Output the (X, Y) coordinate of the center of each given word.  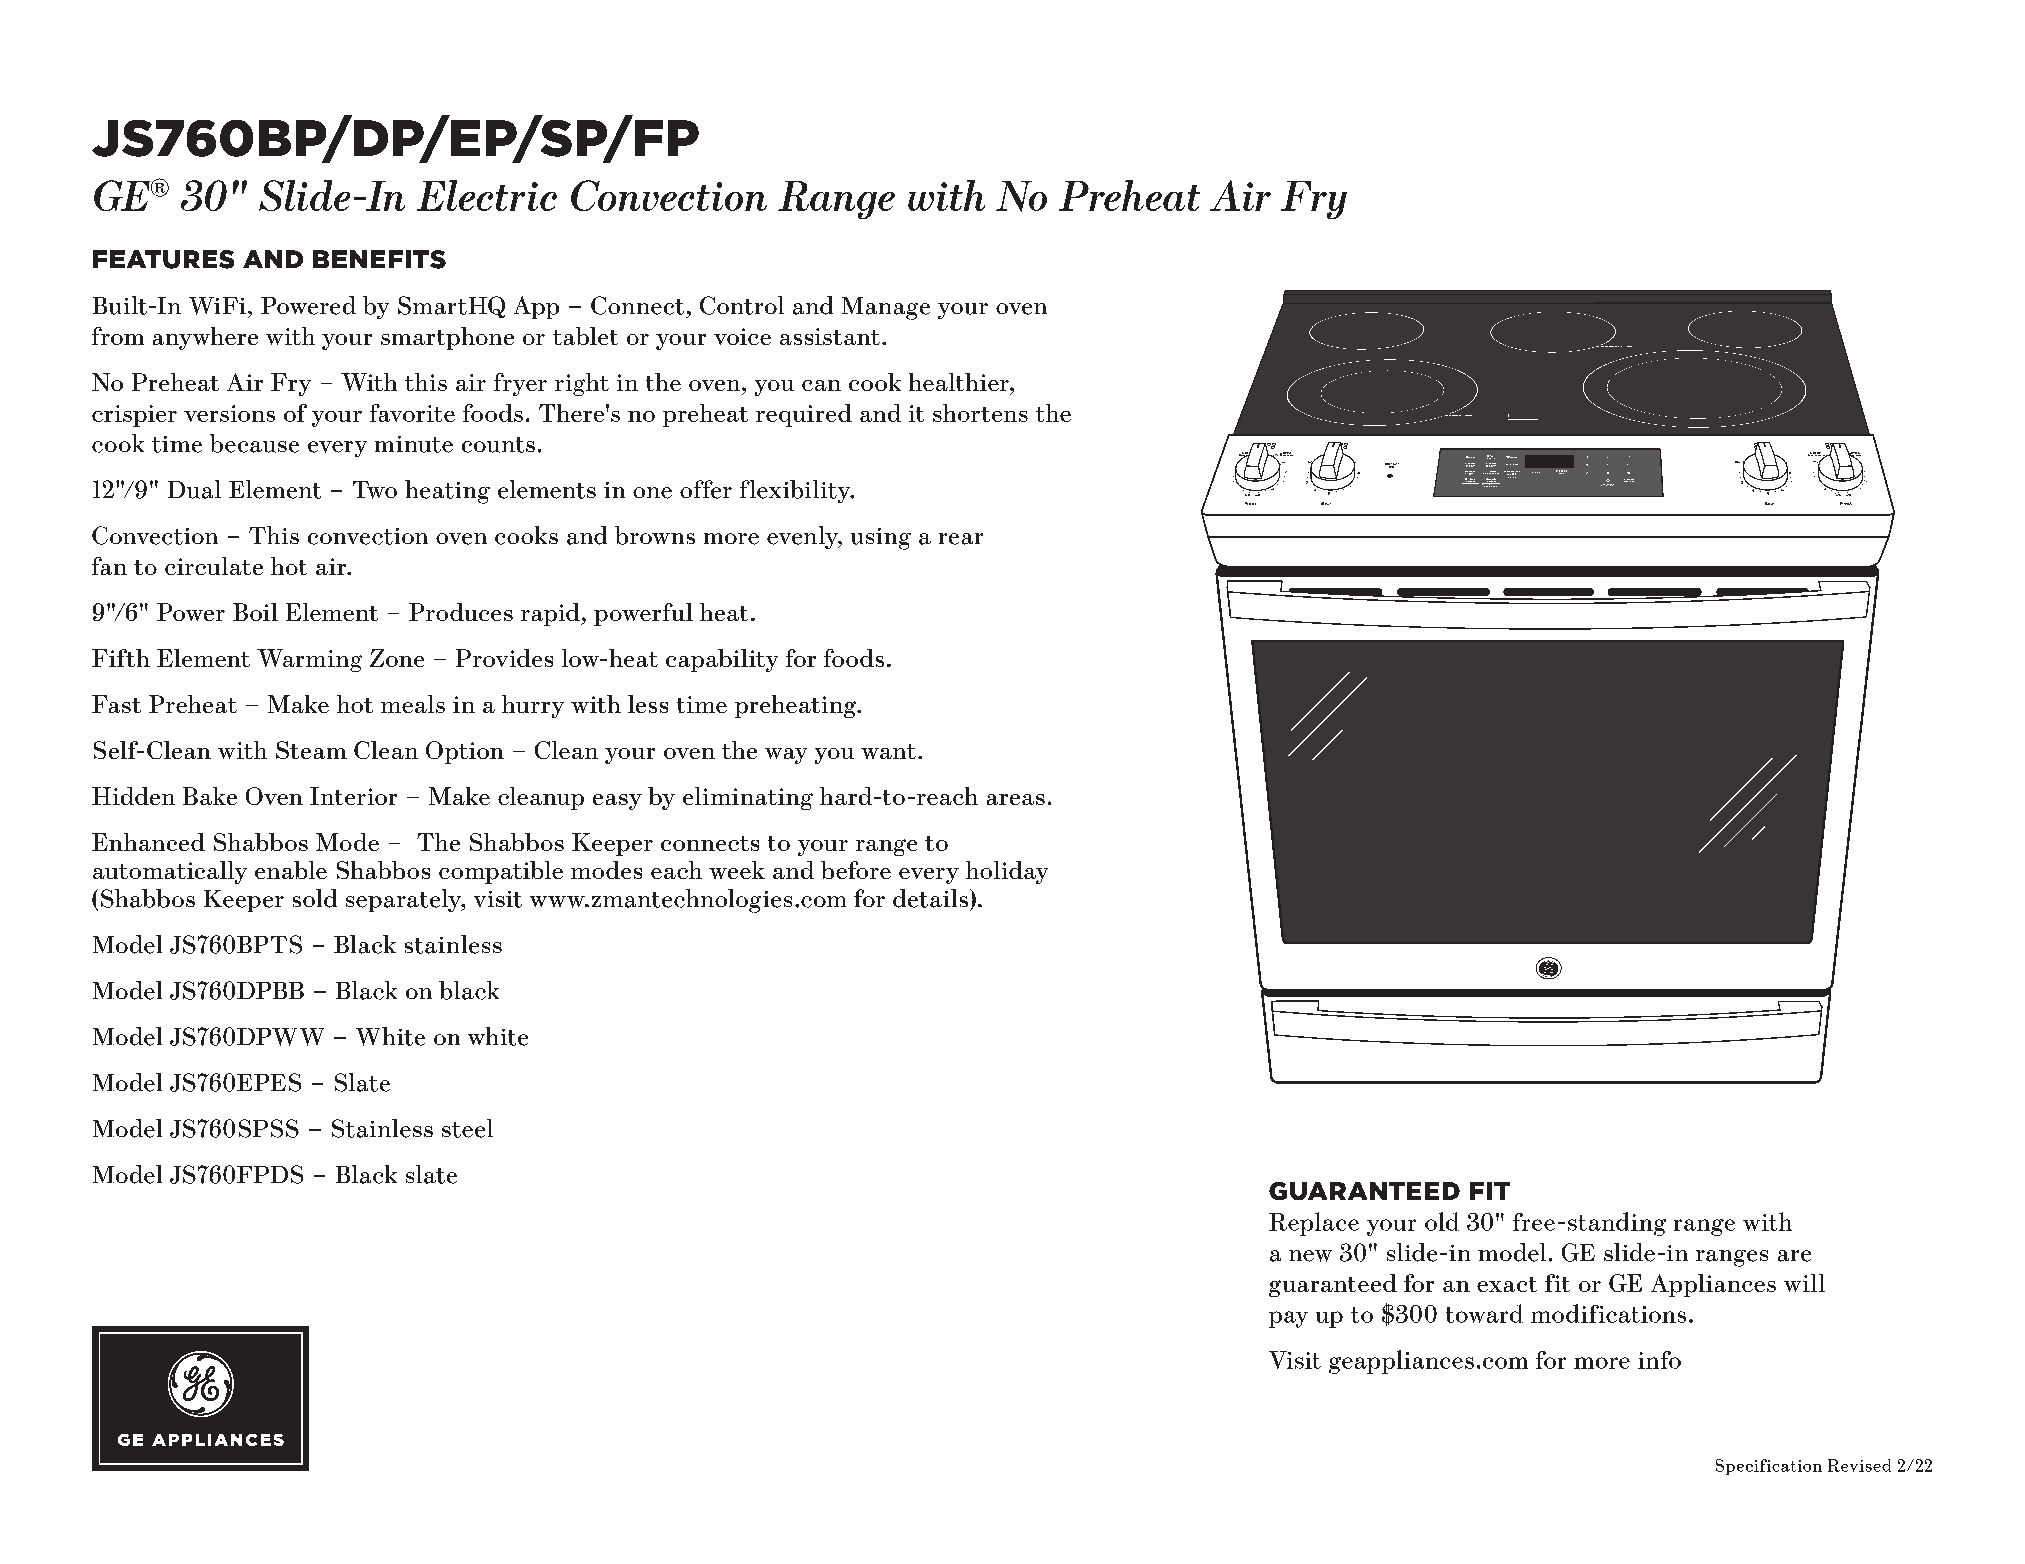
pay (1288, 1319)
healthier (960, 382)
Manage (886, 308)
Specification (1769, 1467)
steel (467, 1128)
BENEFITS (379, 259)
